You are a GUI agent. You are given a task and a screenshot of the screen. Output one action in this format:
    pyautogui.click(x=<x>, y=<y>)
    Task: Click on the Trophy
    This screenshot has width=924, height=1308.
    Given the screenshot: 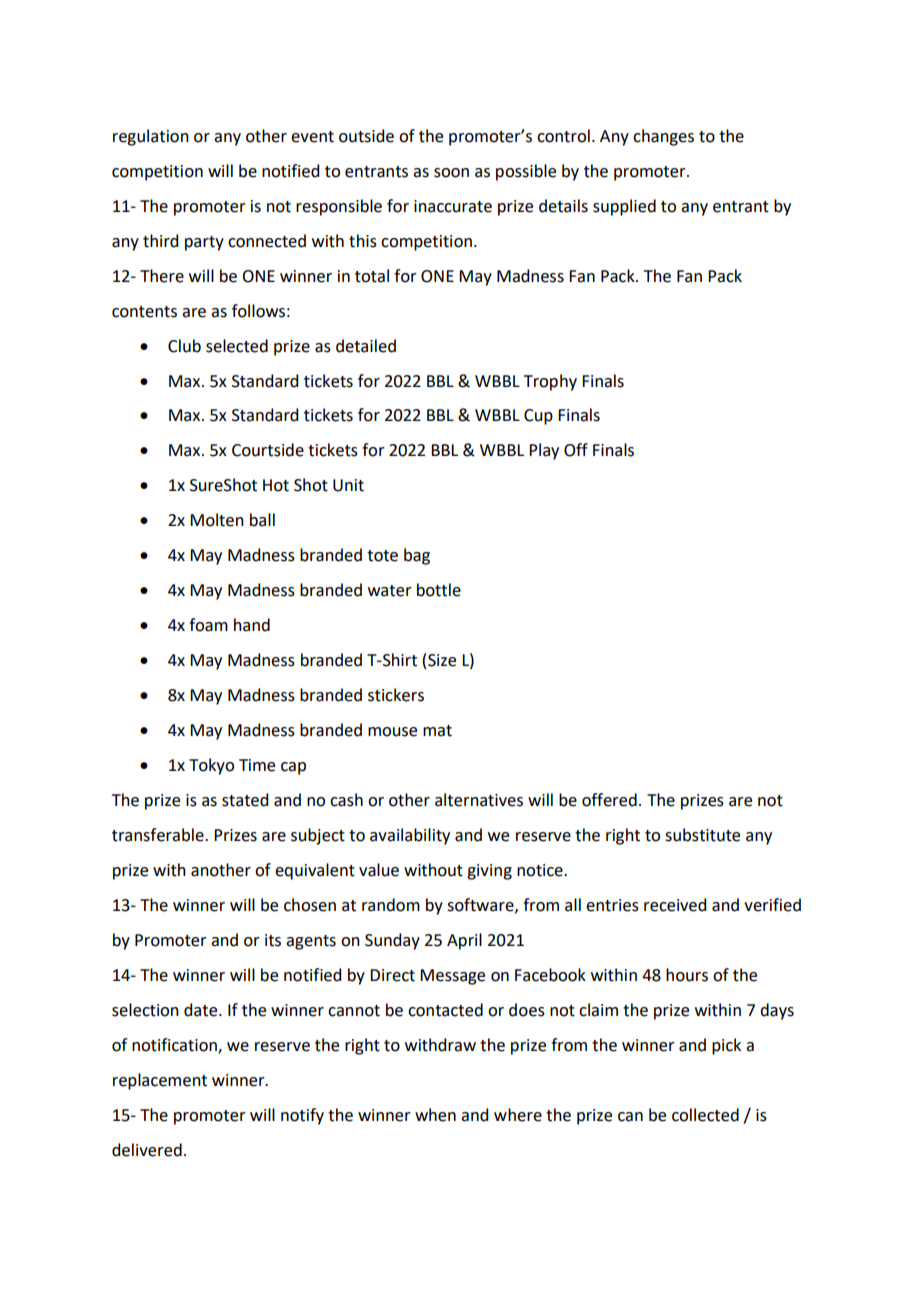 What is the action you would take?
    pyautogui.click(x=550, y=382)
